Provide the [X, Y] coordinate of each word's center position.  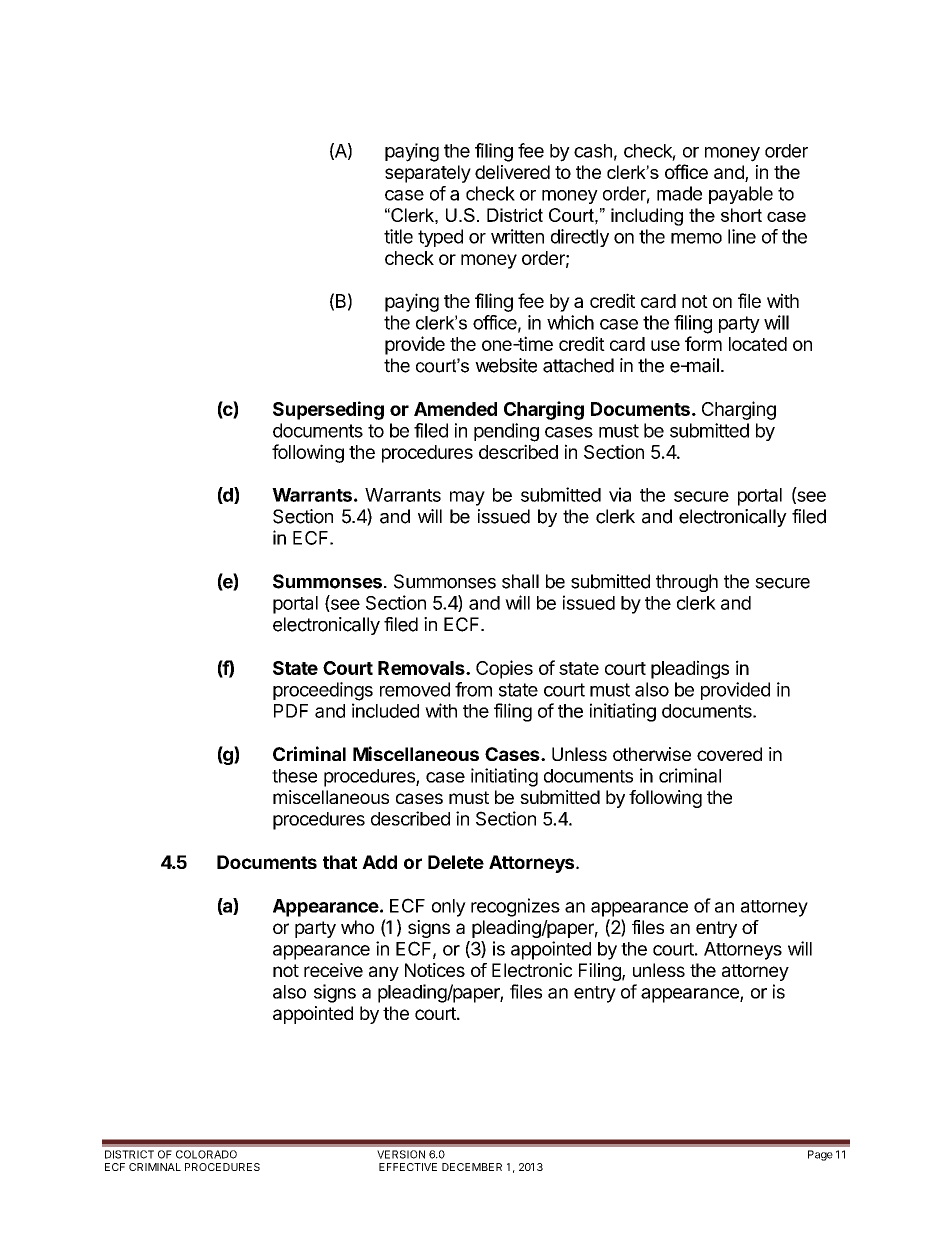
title [398, 236]
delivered [512, 172]
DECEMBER [472, 1167]
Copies [504, 669]
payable [741, 195]
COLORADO [206, 1154]
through [687, 583]
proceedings [323, 691]
